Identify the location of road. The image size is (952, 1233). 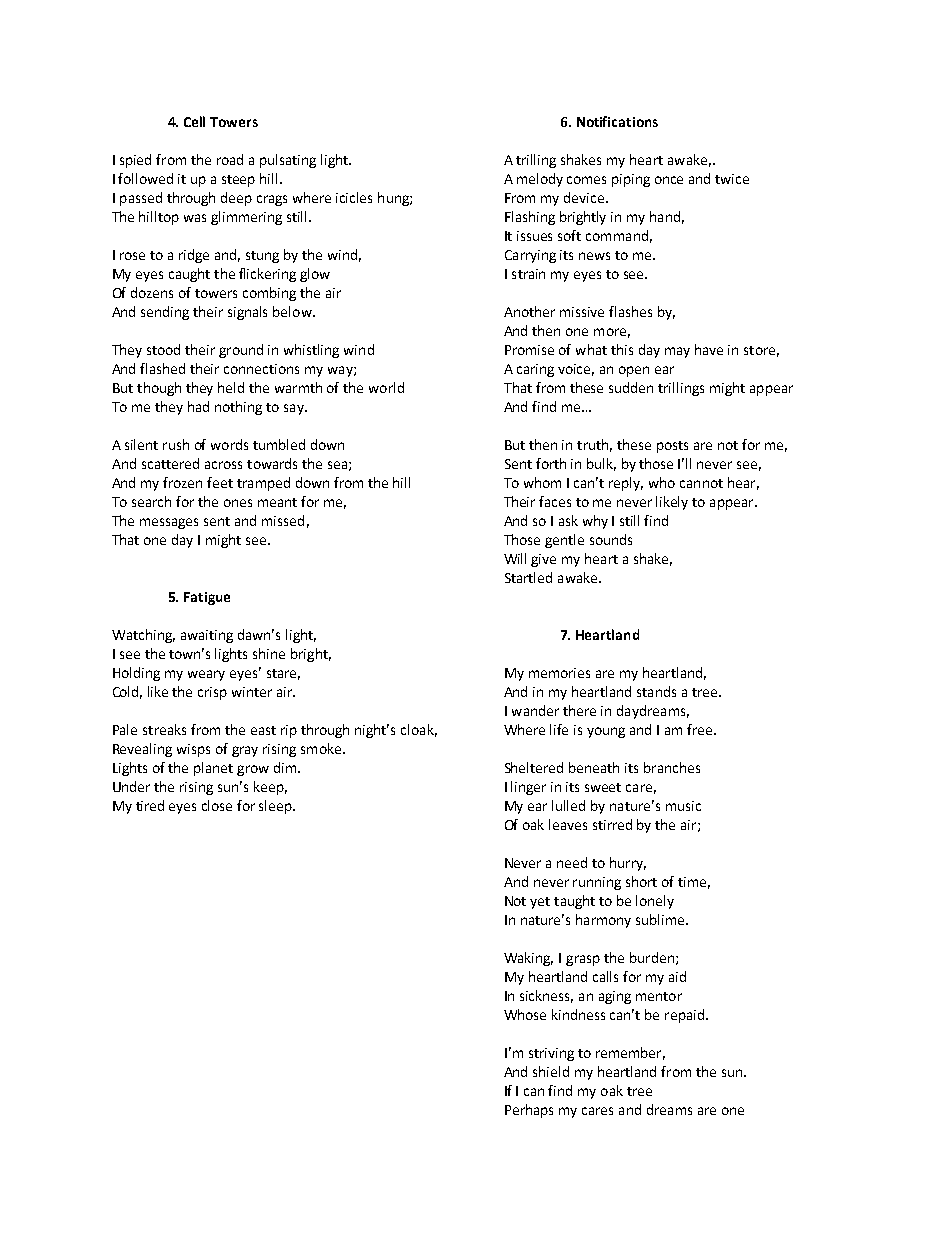
(230, 159).
